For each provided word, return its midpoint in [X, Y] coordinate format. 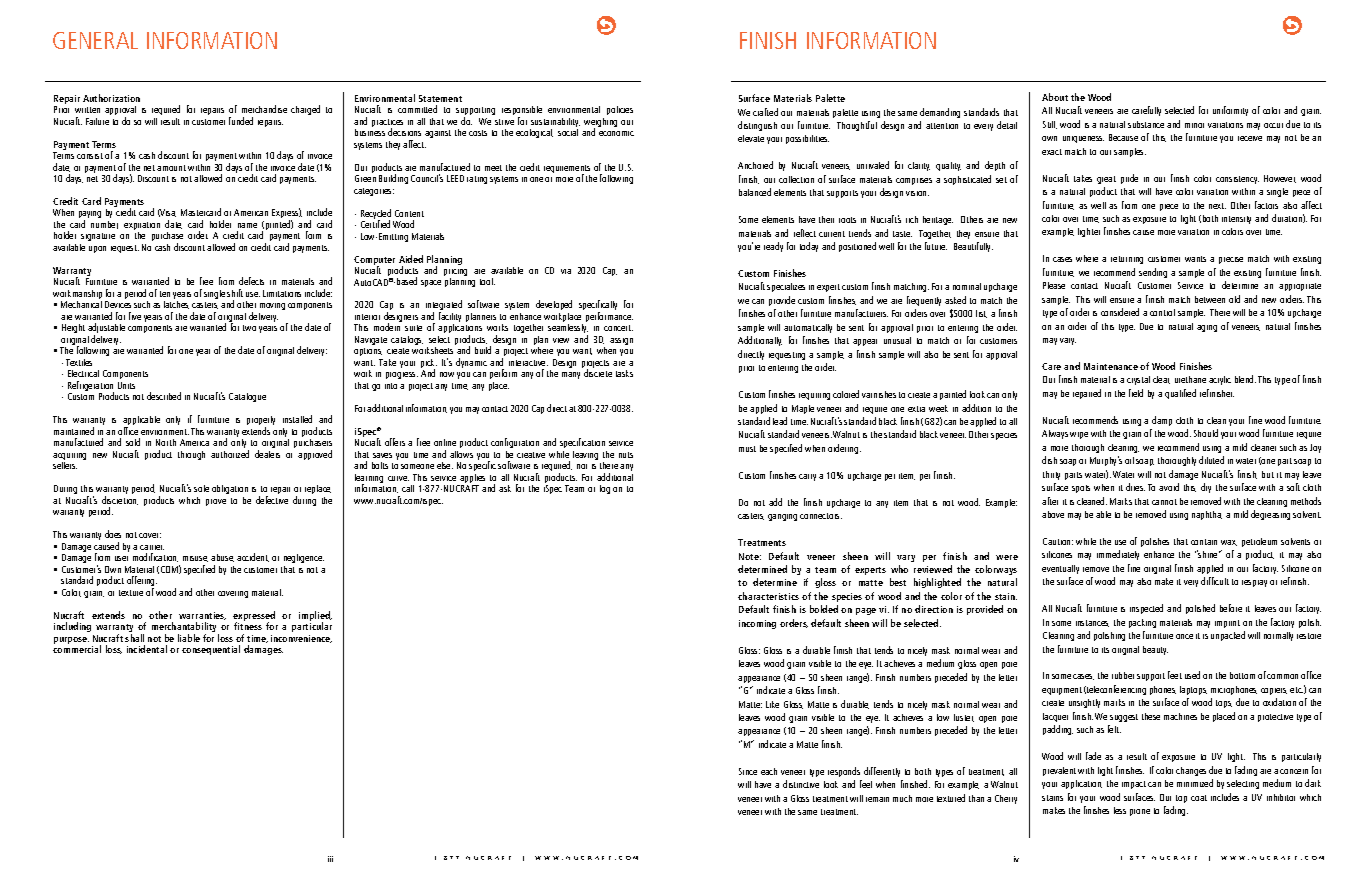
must [747, 449]
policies [620, 110]
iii [330, 859]
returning [1127, 260]
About [1055, 97]
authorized [230, 454]
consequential [211, 650]
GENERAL [95, 40]
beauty [1155, 650]
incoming [757, 624]
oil [1129, 460]
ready [773, 247]
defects [251, 281]
